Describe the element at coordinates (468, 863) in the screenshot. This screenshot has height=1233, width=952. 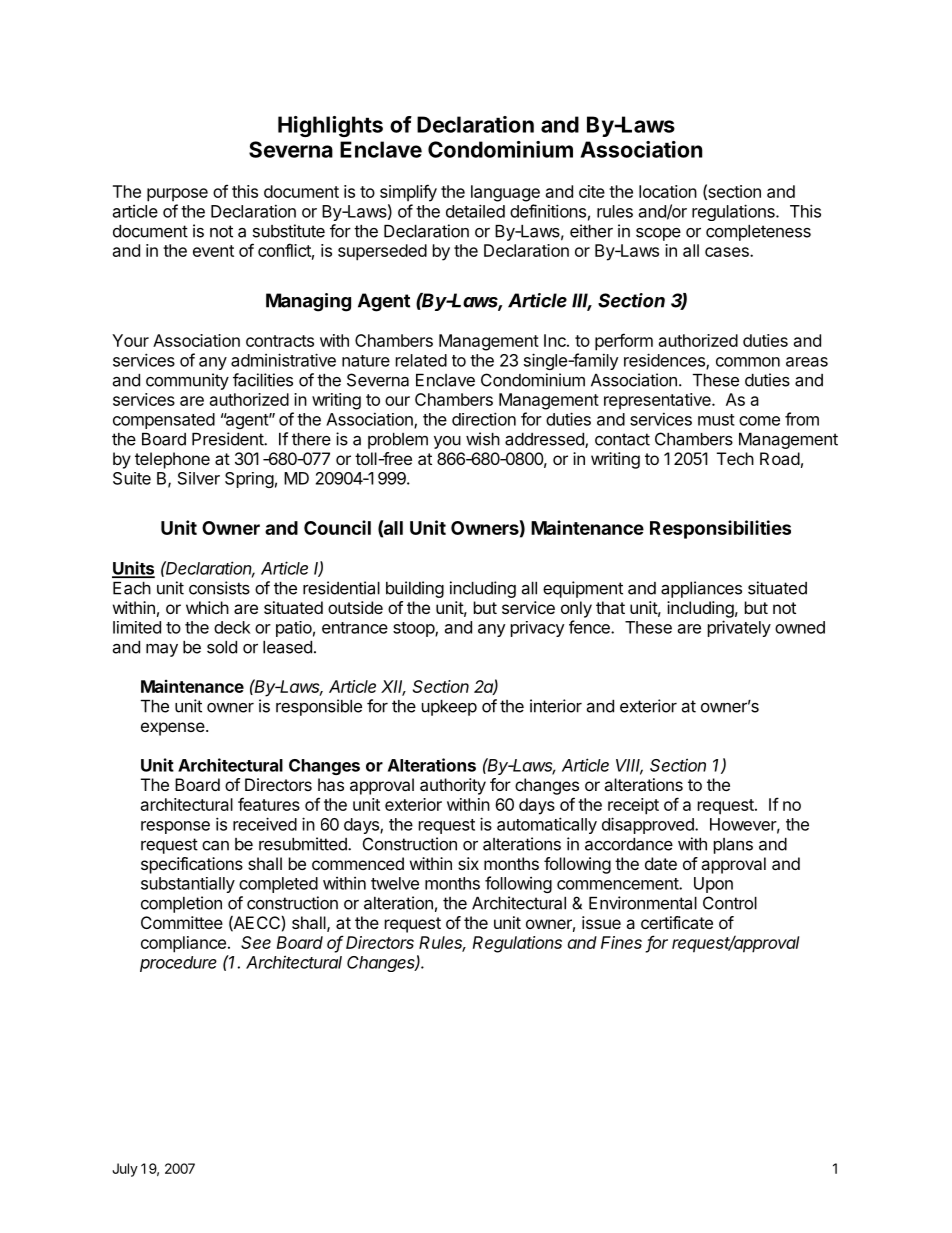
I see `six` at that location.
